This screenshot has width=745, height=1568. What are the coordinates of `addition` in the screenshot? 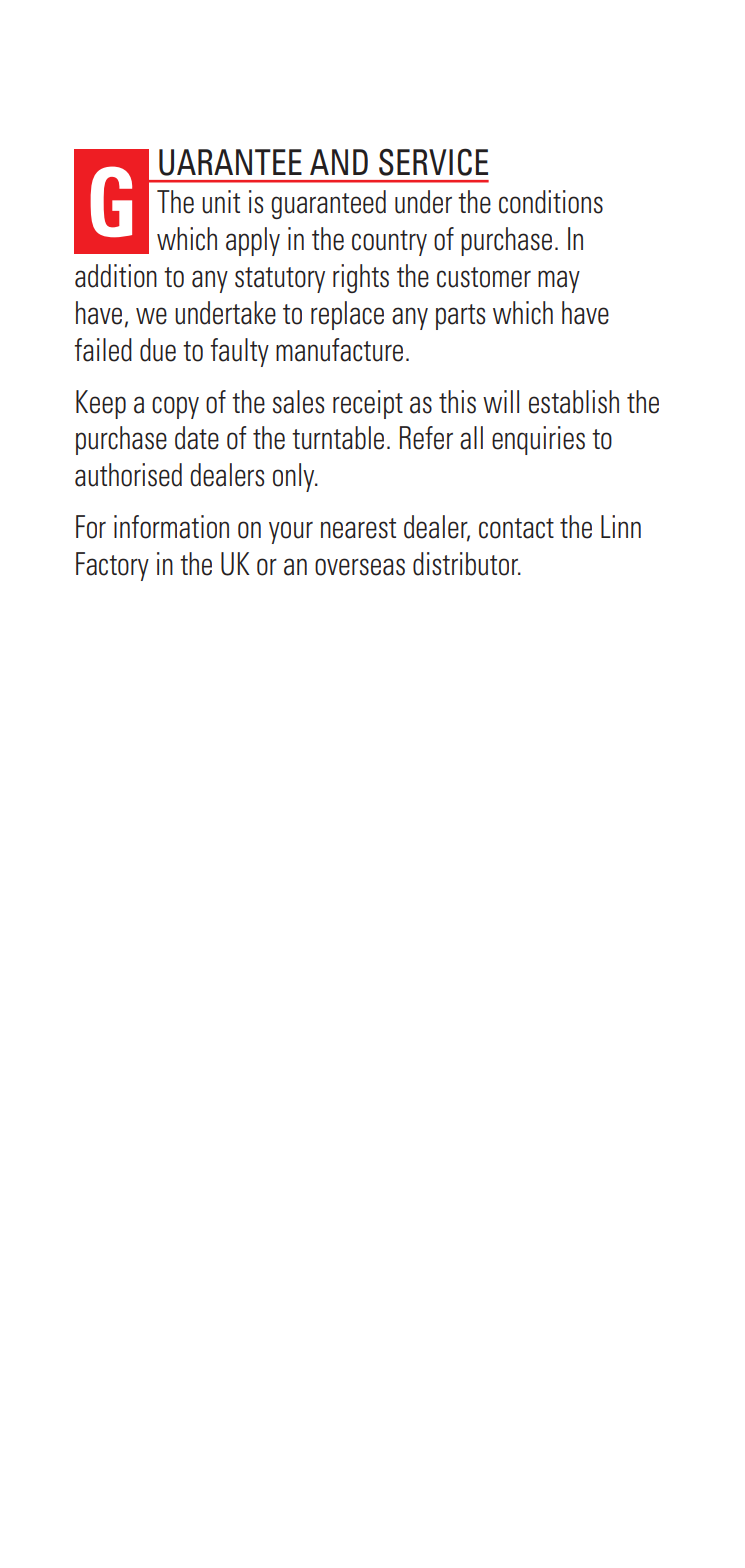 It's located at (116, 276).
